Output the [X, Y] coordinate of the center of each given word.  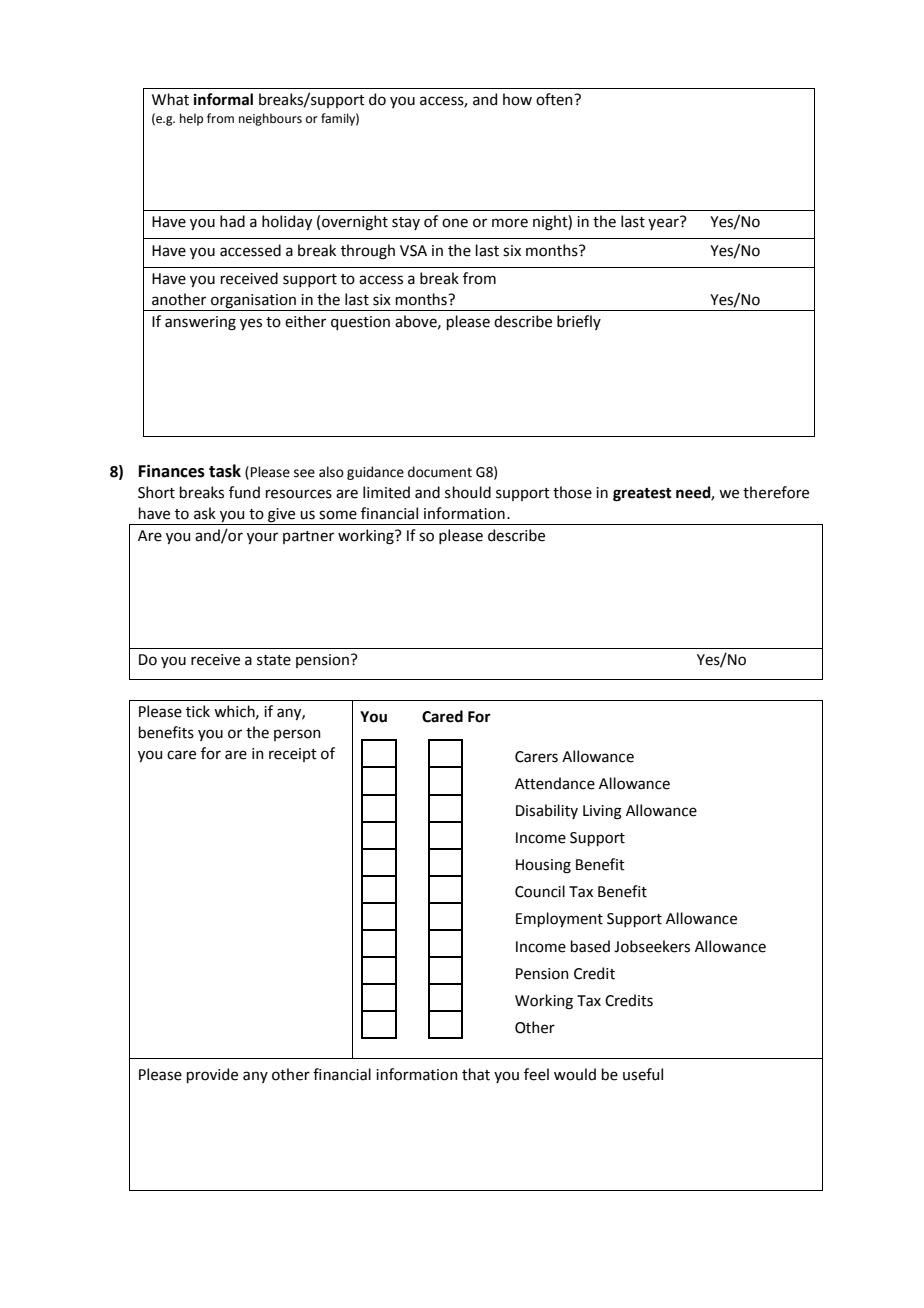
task [225, 471]
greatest [642, 495]
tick [198, 711]
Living [602, 812]
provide [212, 1075]
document [440, 472]
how [517, 99]
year [664, 223]
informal [223, 99]
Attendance [555, 783]
